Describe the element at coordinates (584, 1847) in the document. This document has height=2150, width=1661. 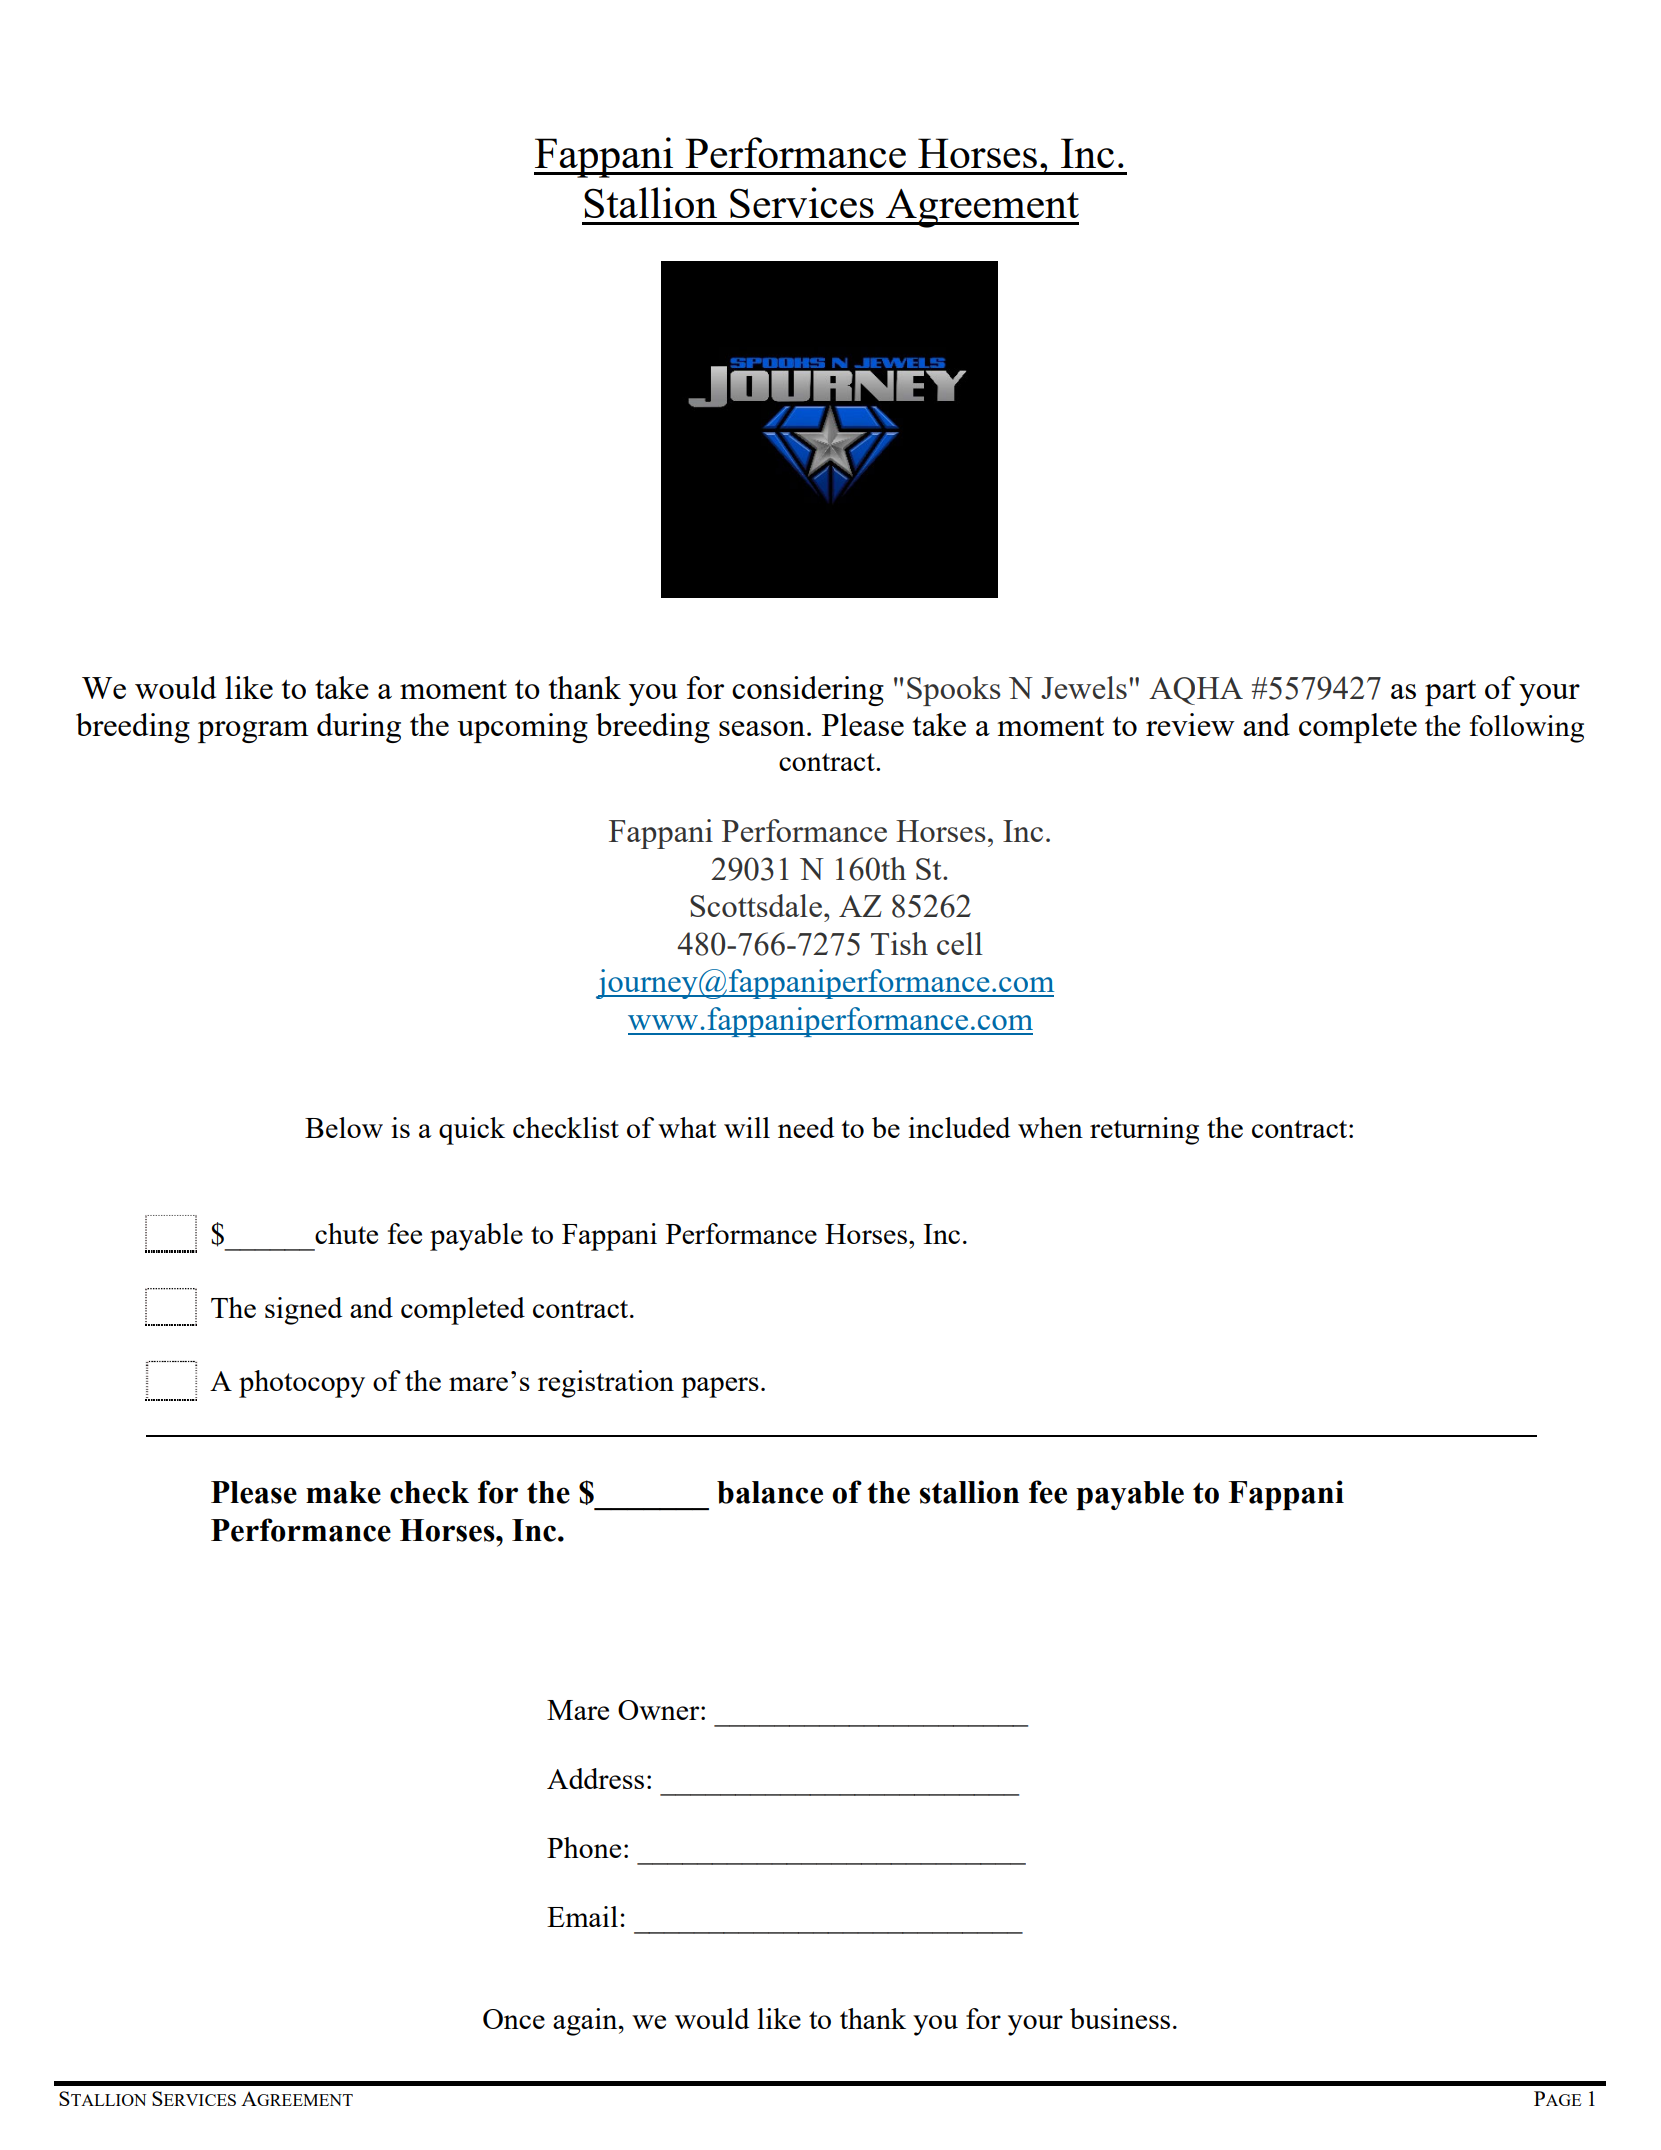
I see `Phone` at that location.
